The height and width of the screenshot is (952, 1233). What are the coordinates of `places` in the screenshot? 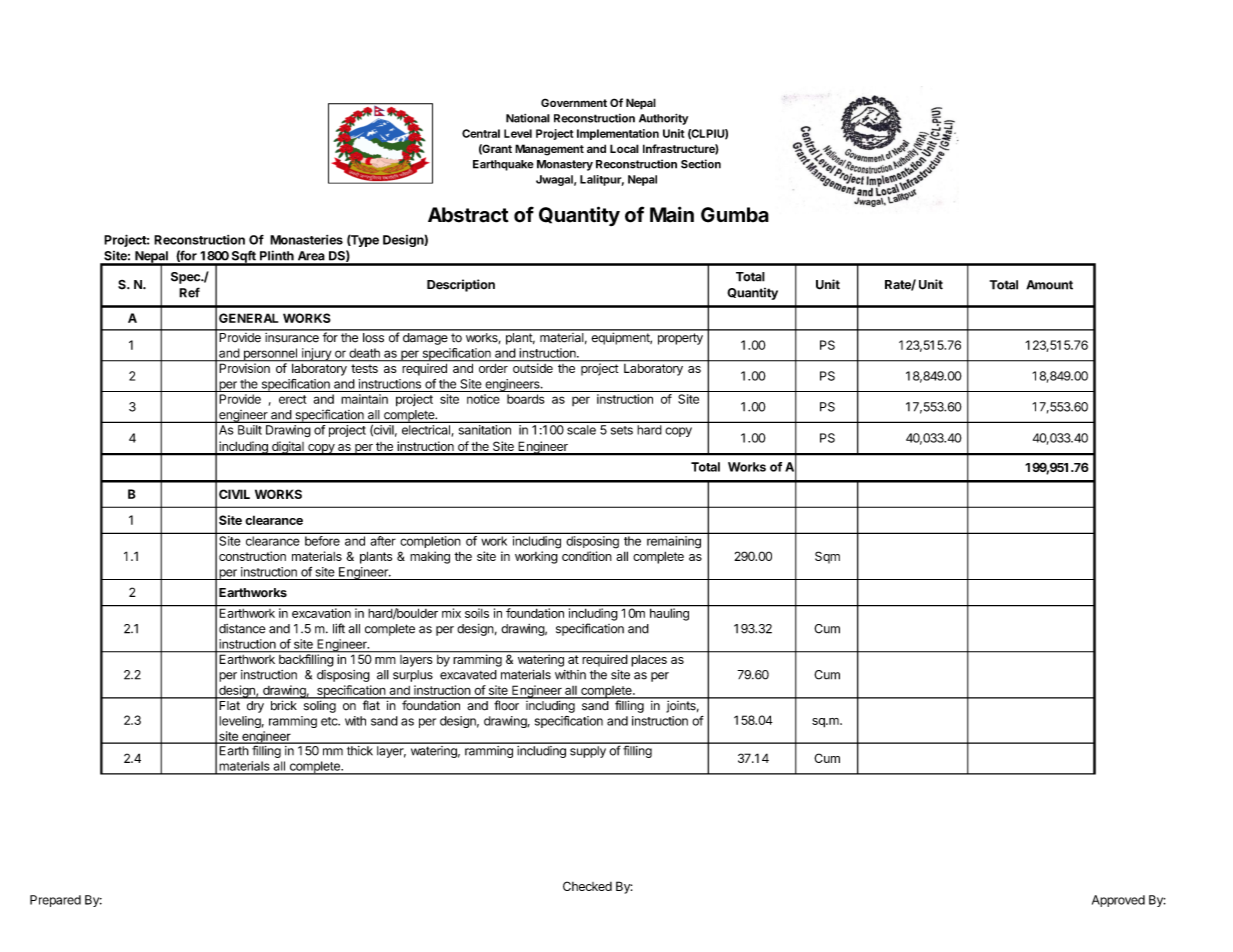 It's located at (649, 659).
